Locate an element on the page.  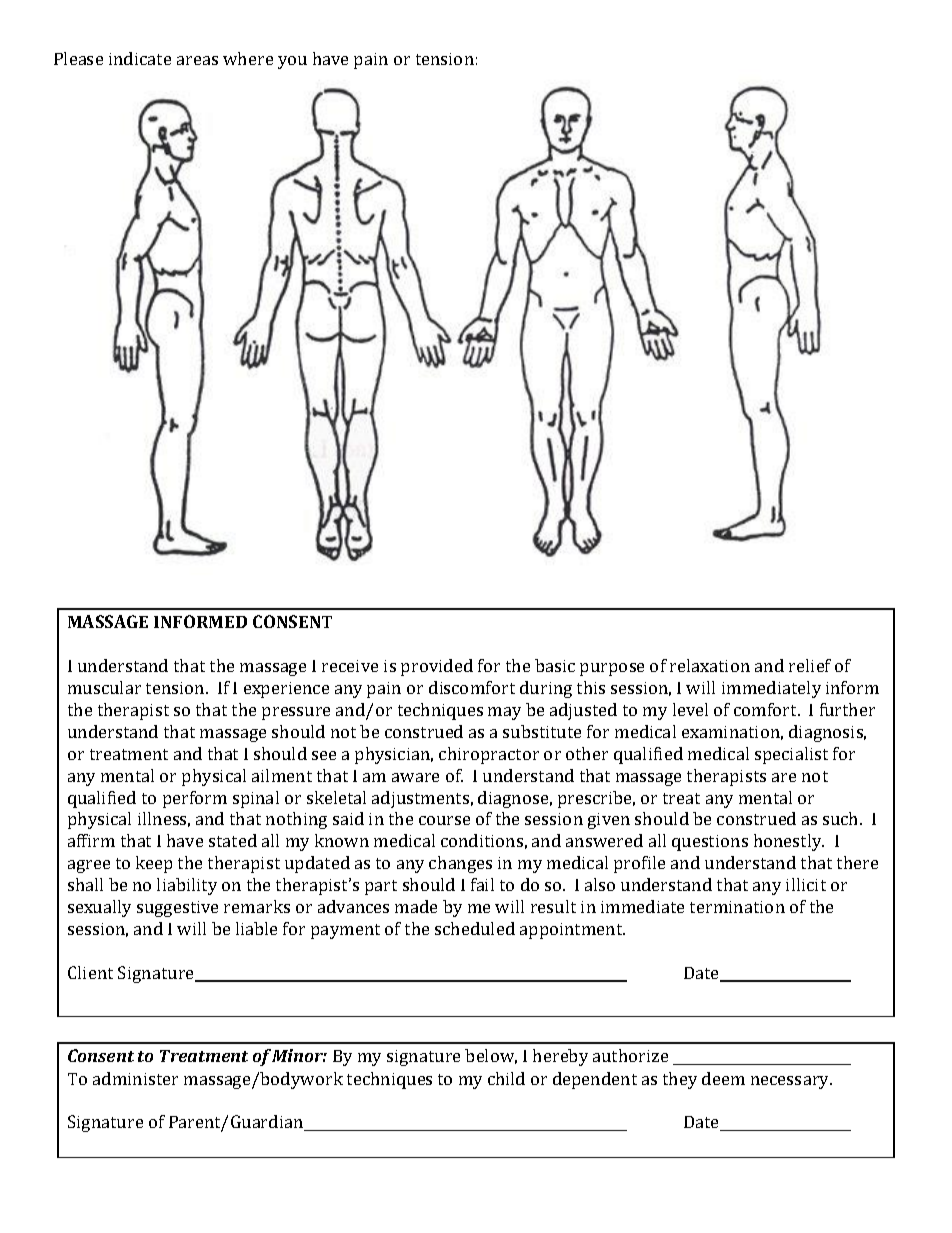
areas is located at coordinates (197, 60).
